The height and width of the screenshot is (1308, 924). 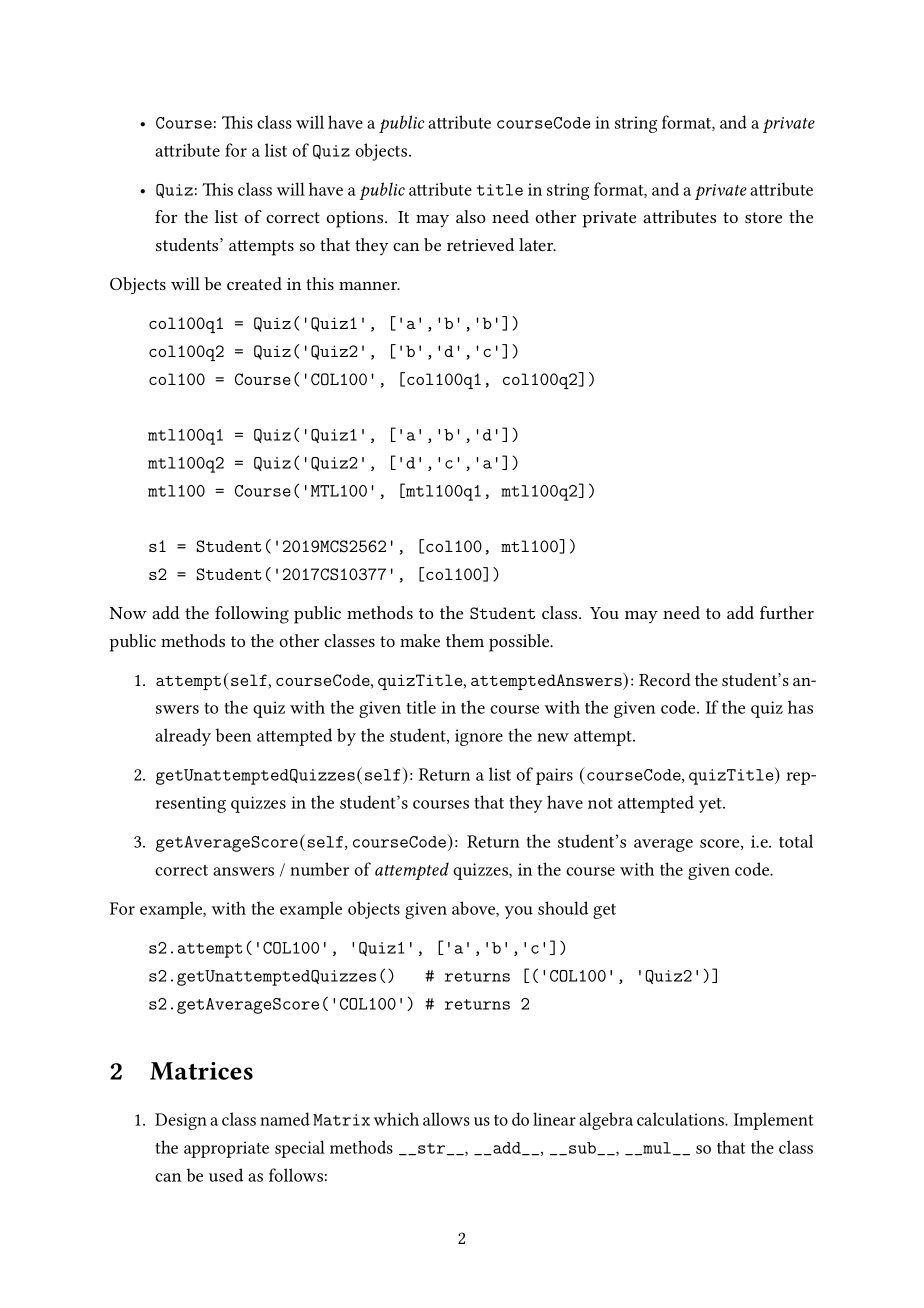 What do you see at coordinates (563, 908) in the screenshot?
I see `should` at bounding box center [563, 908].
